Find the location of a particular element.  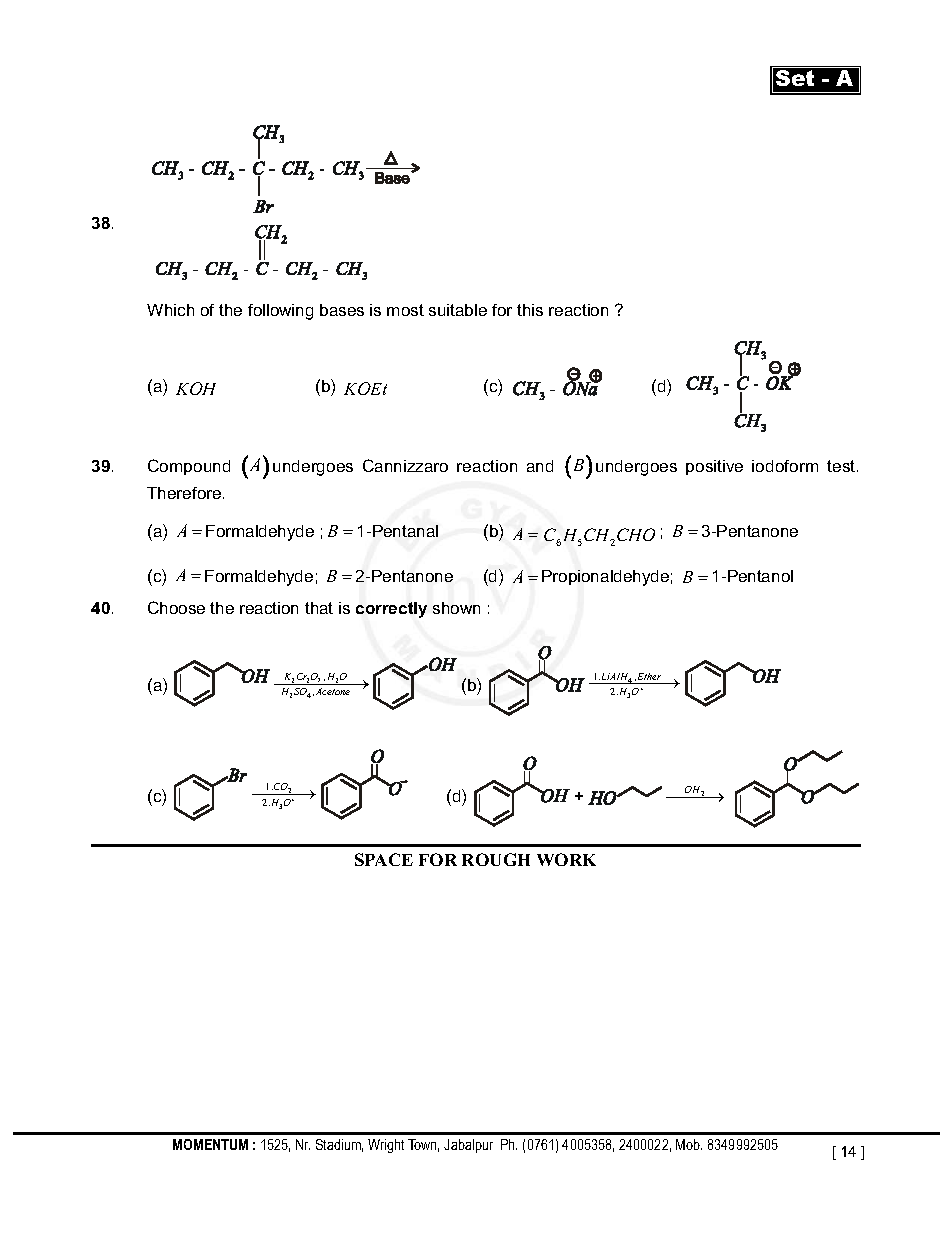

following is located at coordinates (280, 312).
